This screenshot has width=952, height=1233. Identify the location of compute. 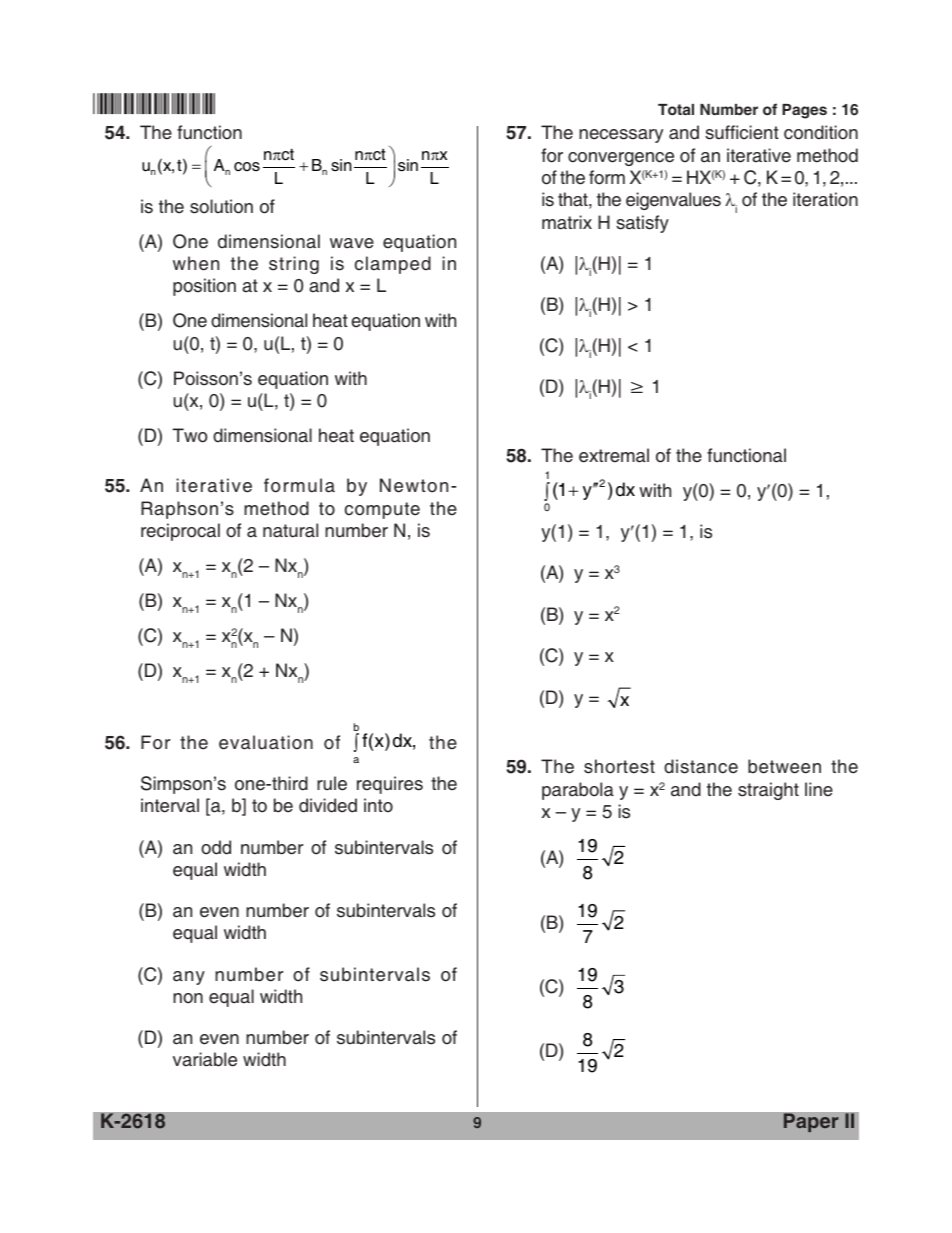
(382, 510).
